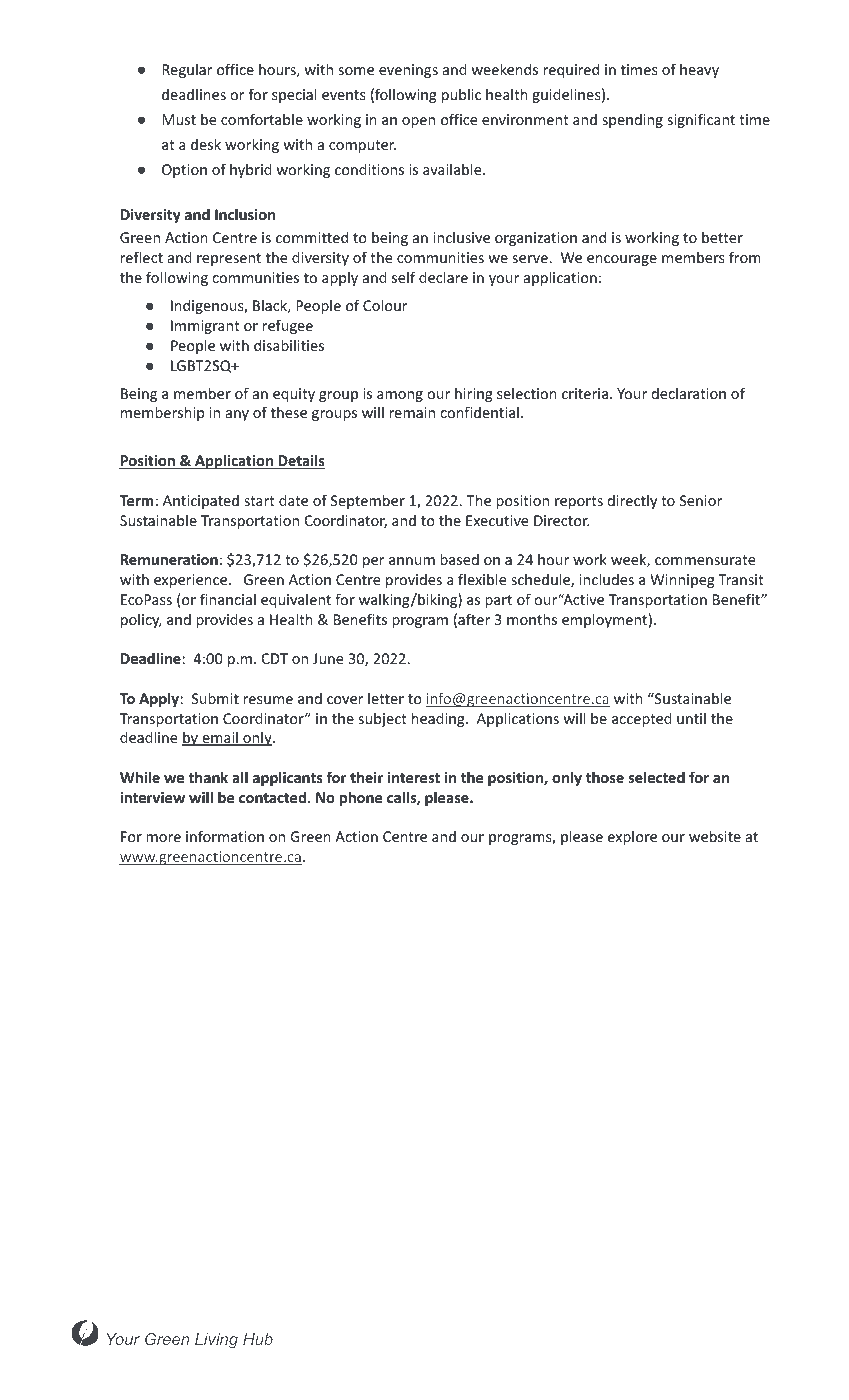 The width and height of the screenshot is (849, 1400). I want to click on Submit, so click(215, 698).
